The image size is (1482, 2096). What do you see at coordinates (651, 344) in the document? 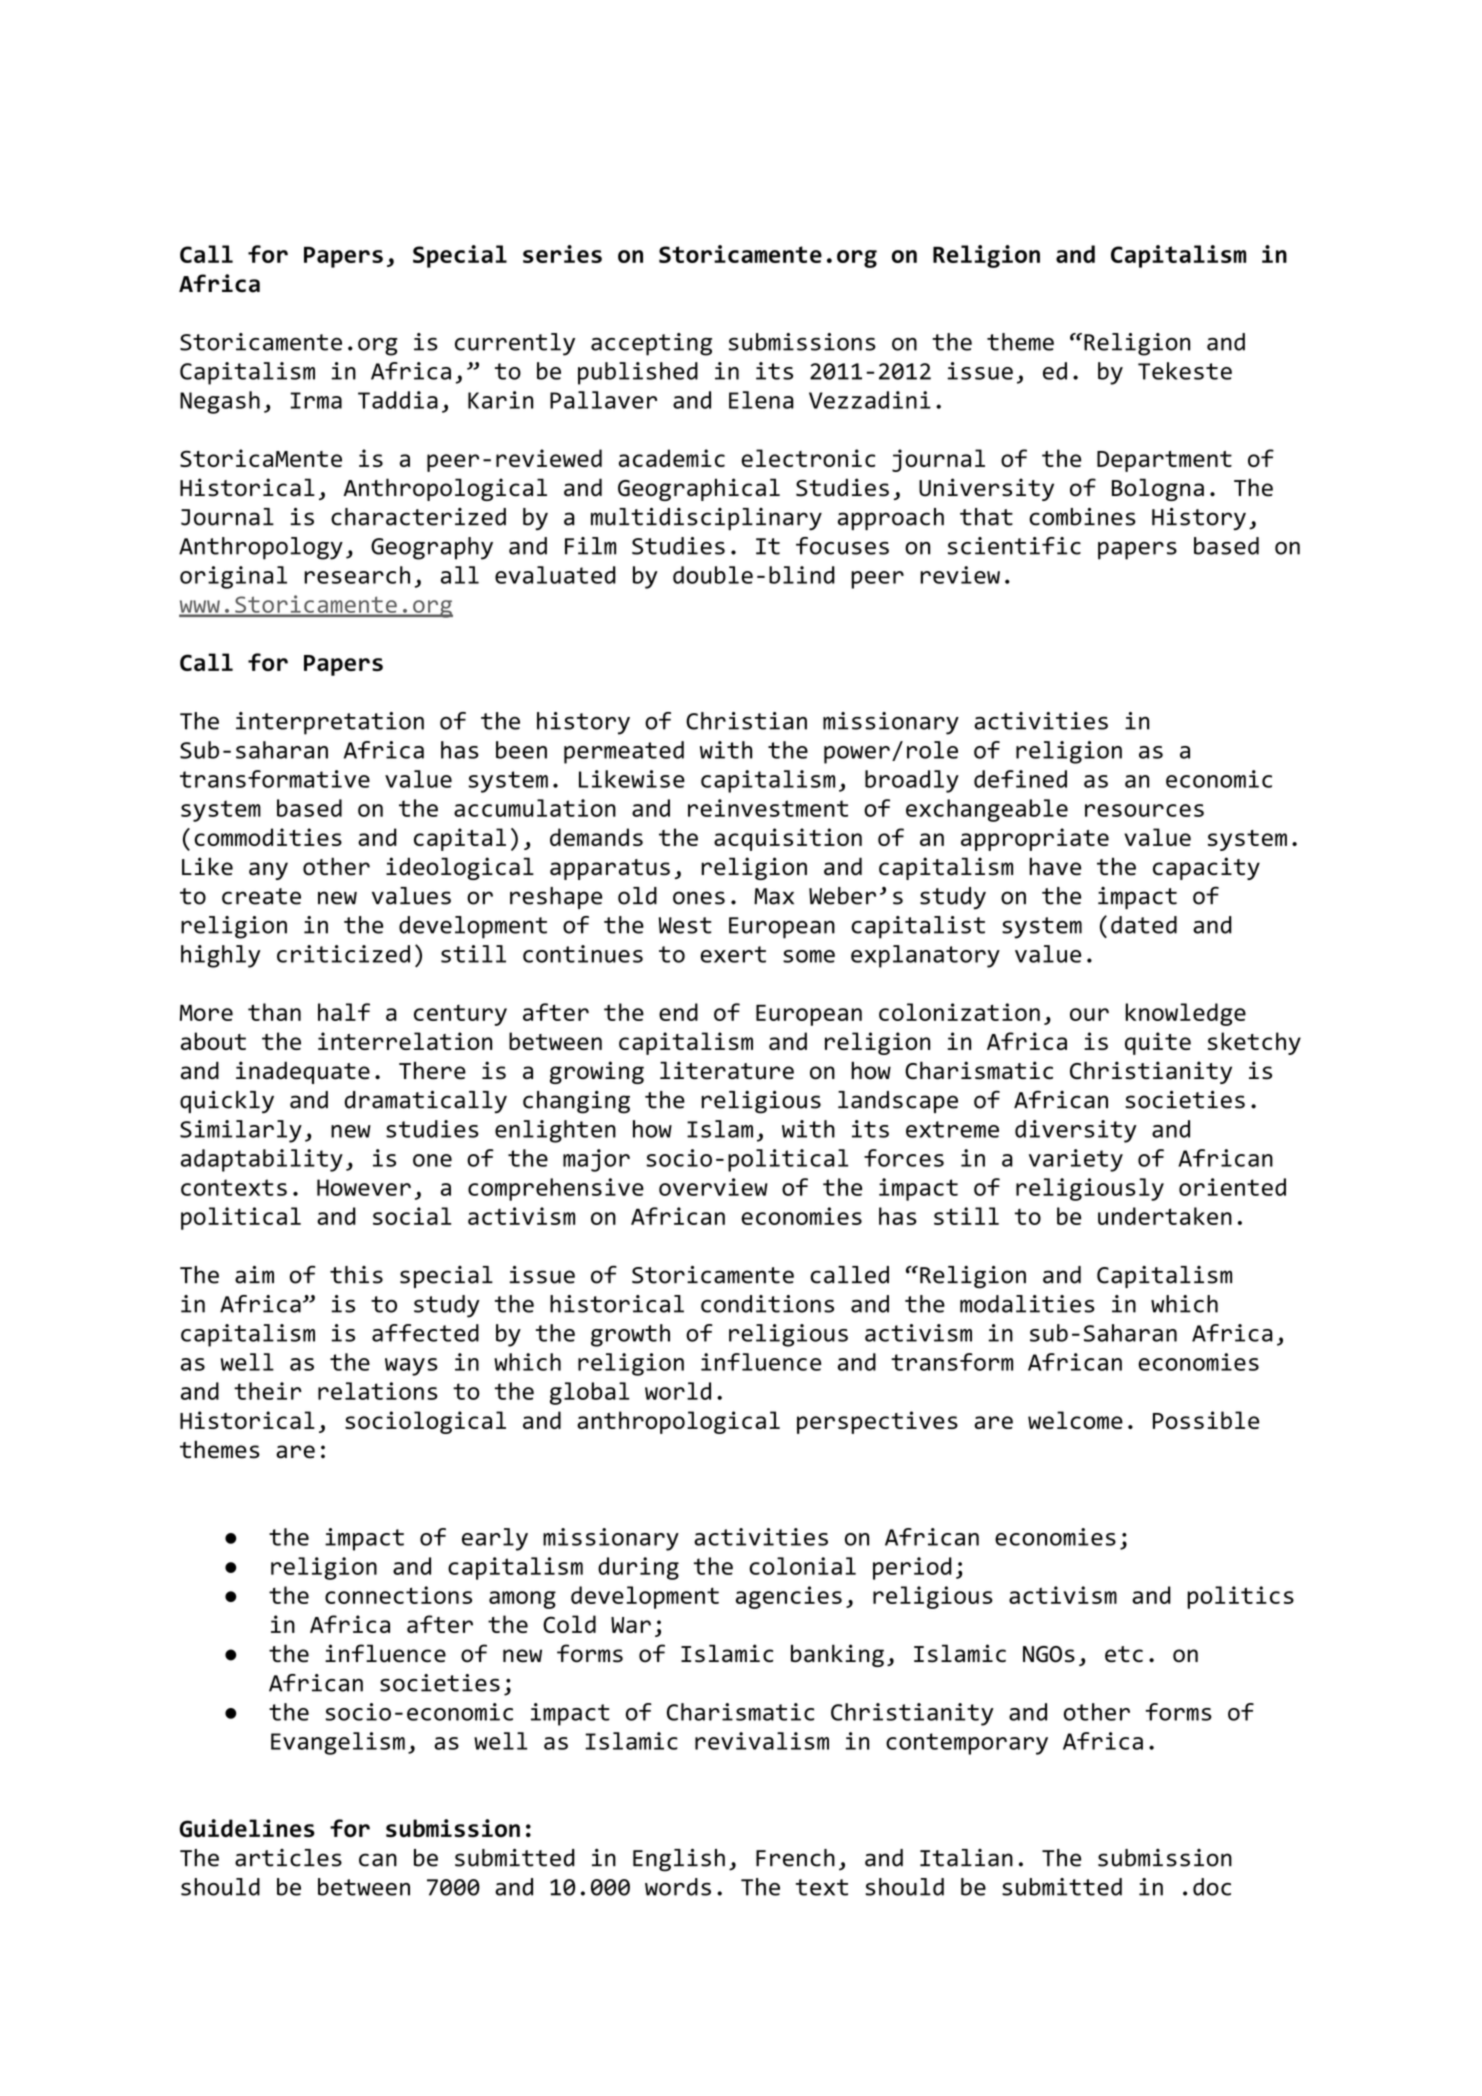
I see `accepting` at bounding box center [651, 344].
